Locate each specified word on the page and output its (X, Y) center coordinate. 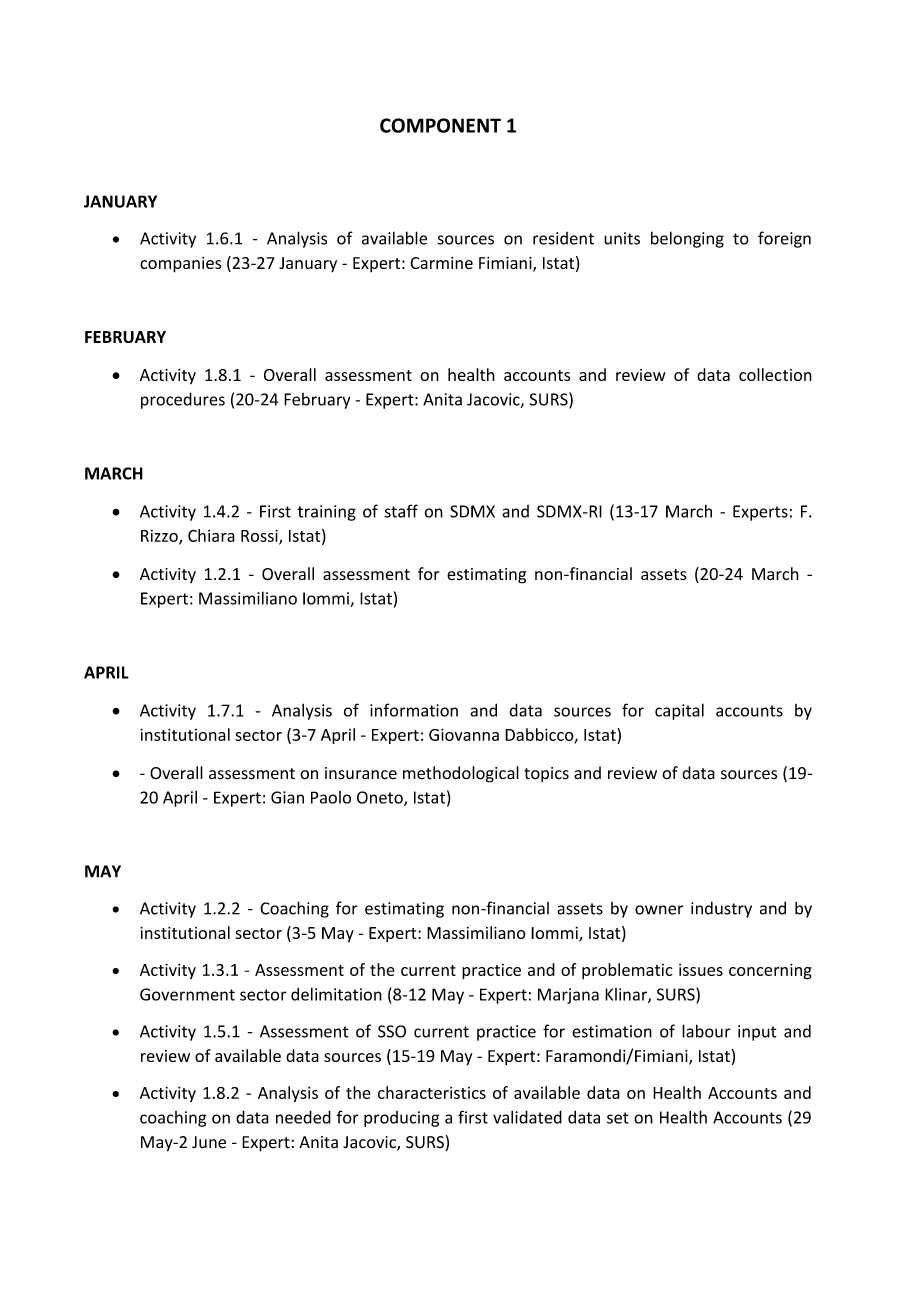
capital (679, 711)
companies (181, 265)
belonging (687, 239)
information (414, 710)
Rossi (260, 536)
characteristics (432, 1092)
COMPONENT (440, 125)
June (209, 1142)
